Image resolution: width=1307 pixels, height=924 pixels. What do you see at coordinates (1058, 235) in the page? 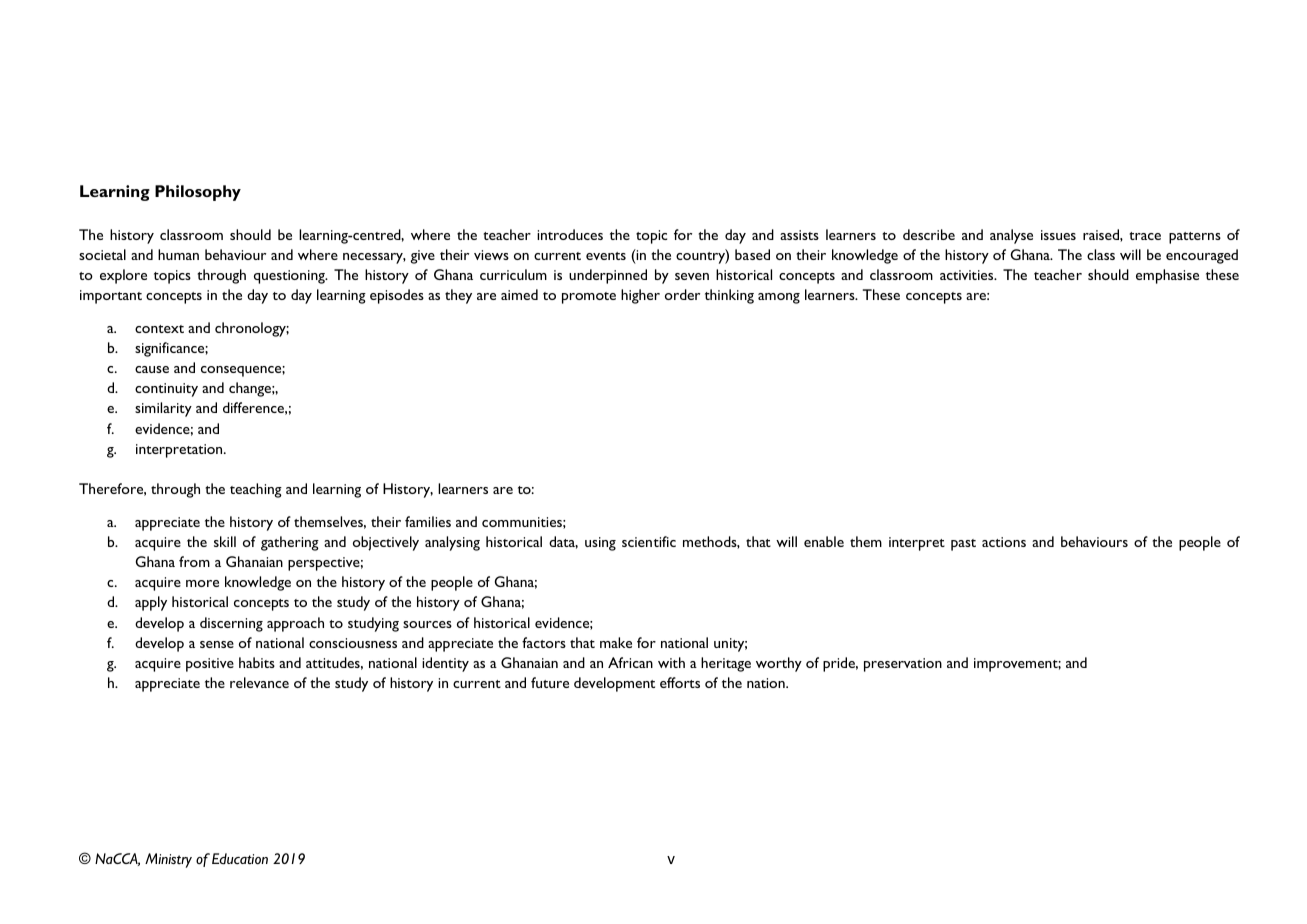
I see `issues` at bounding box center [1058, 235].
